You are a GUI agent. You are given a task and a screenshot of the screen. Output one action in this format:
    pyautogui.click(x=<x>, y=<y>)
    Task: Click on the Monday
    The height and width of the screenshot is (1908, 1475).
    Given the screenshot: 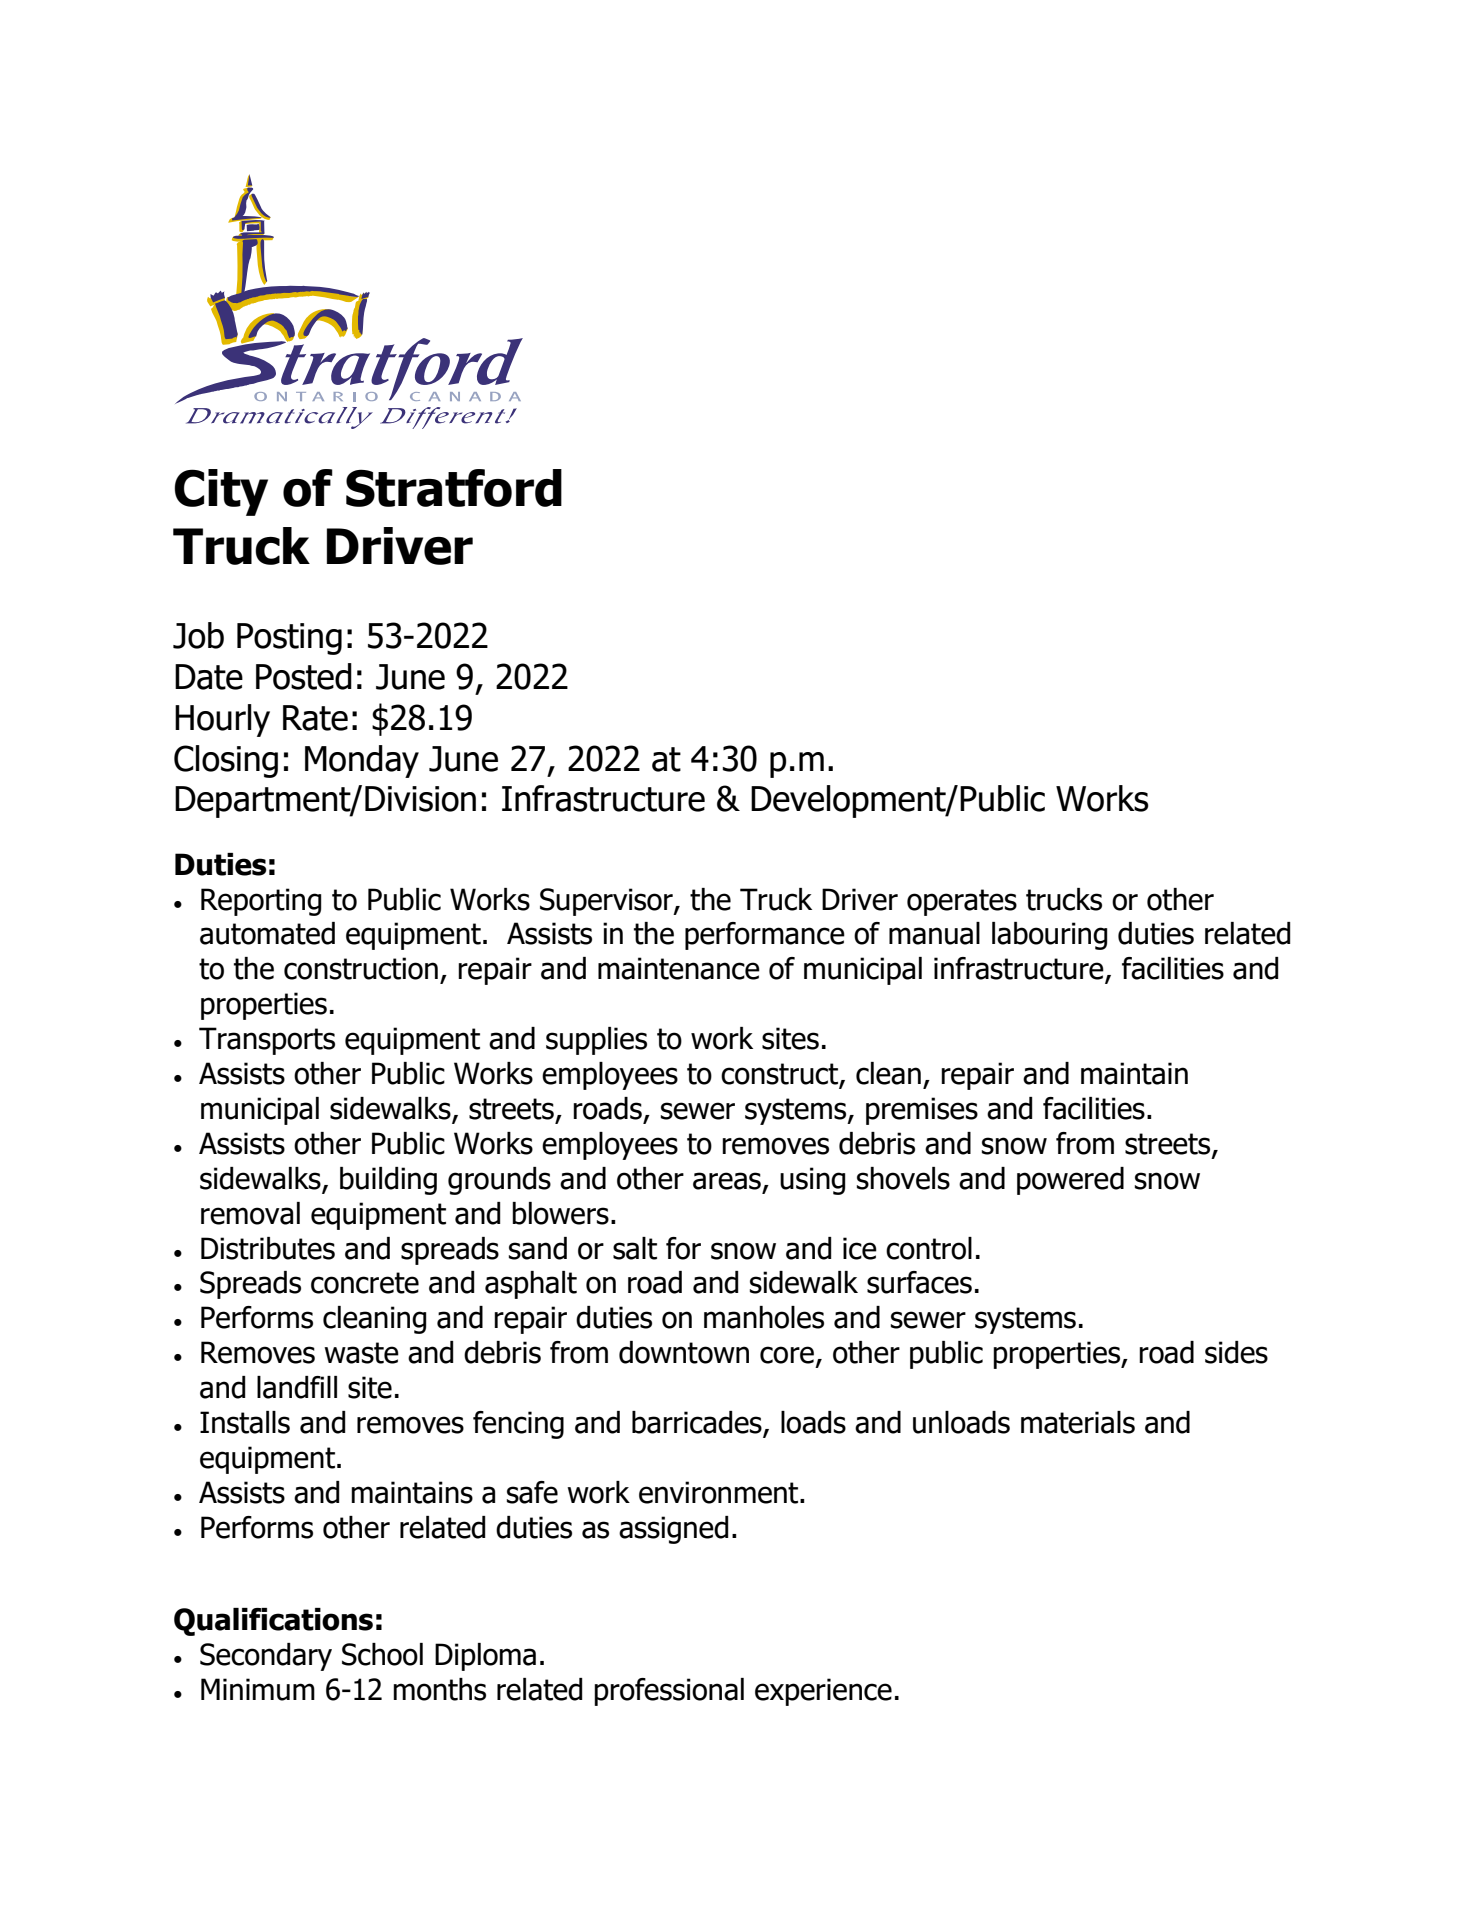 What is the action you would take?
    pyautogui.click(x=362, y=761)
